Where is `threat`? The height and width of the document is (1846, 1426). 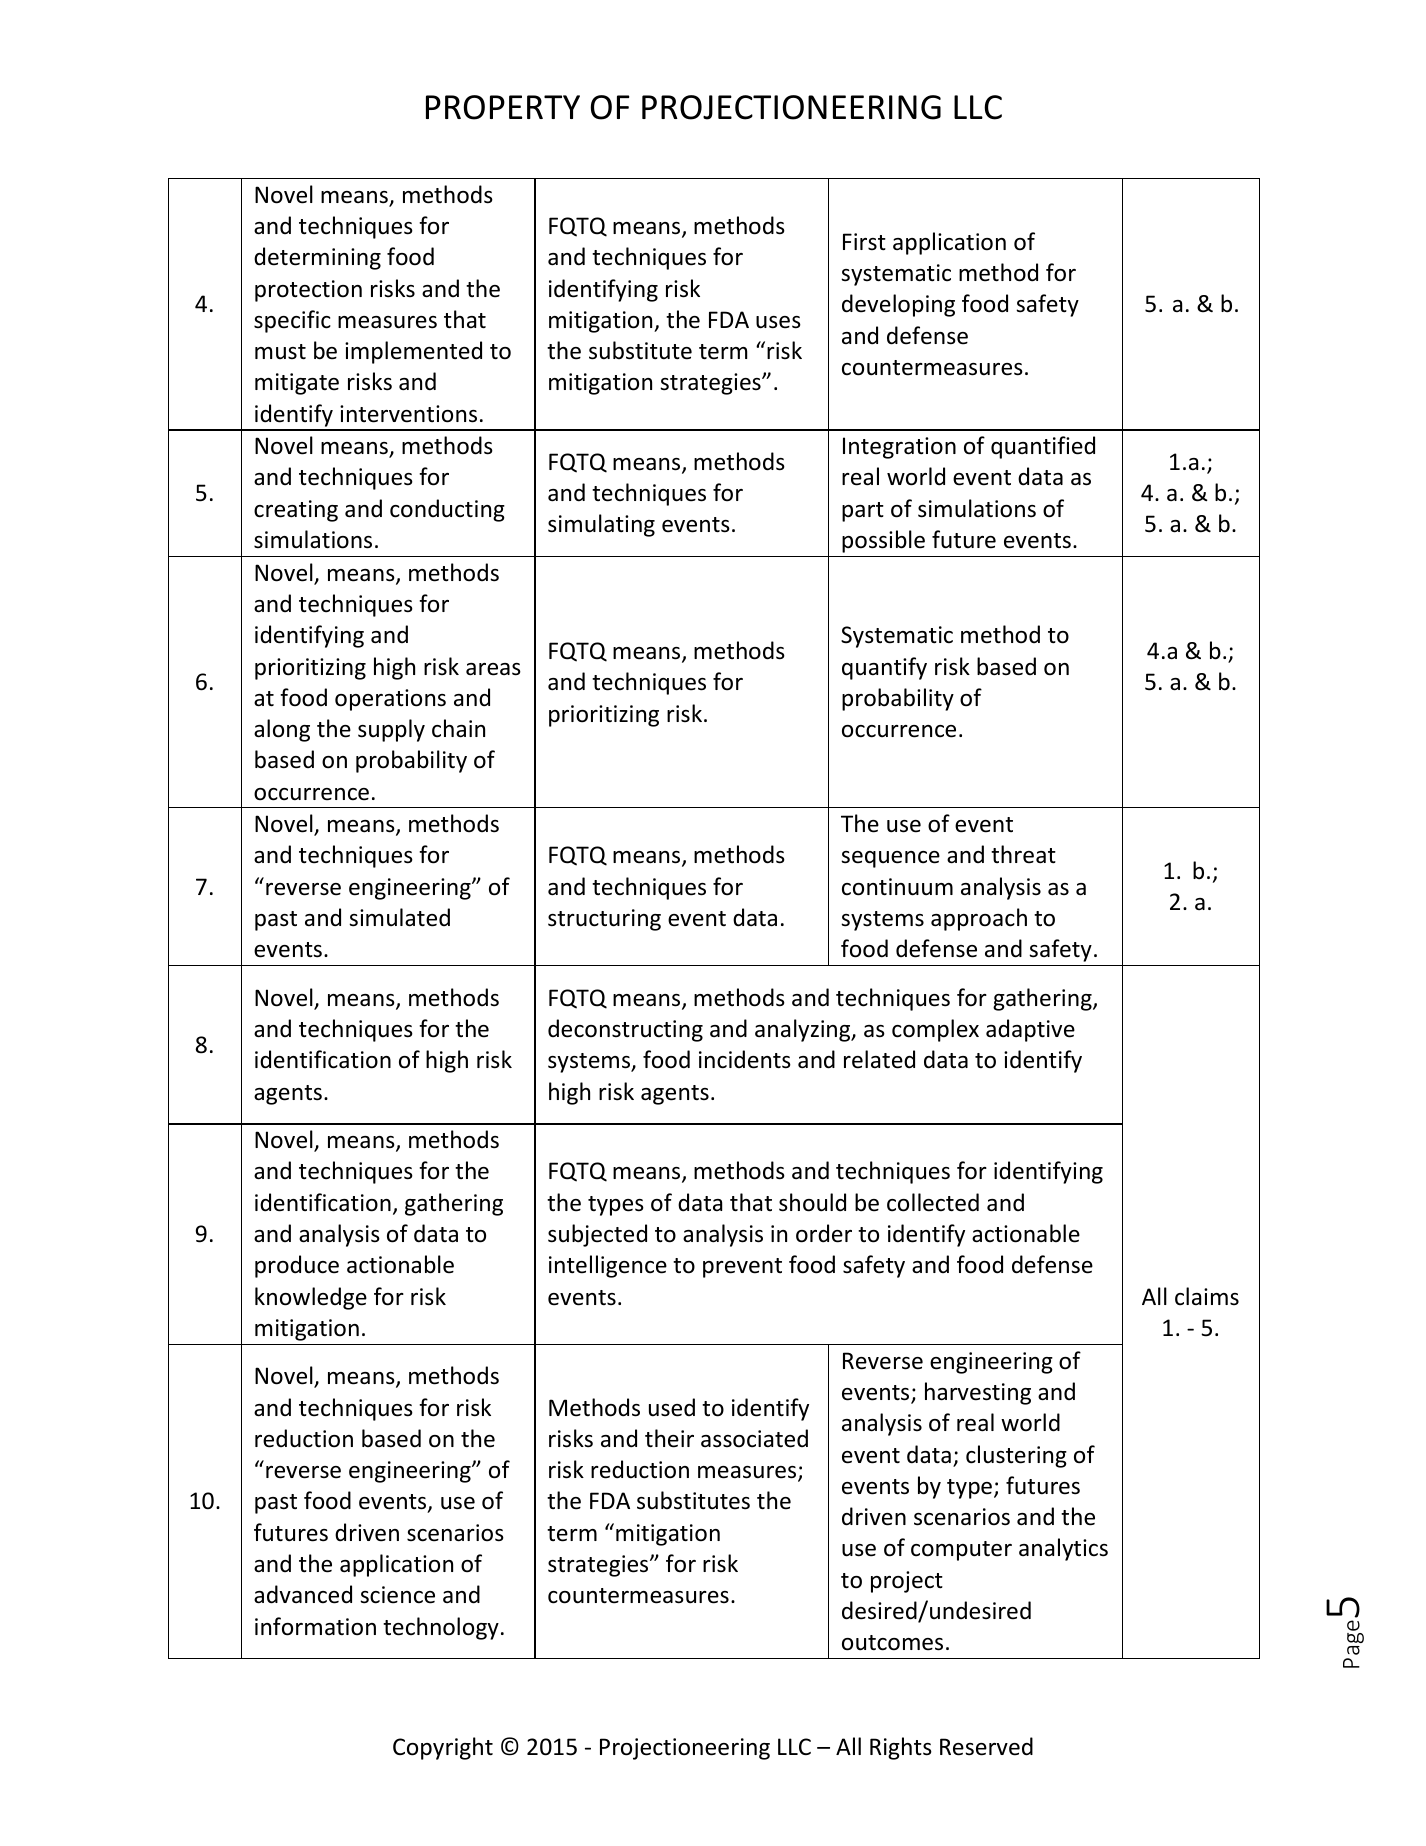
threat is located at coordinates (1023, 854).
